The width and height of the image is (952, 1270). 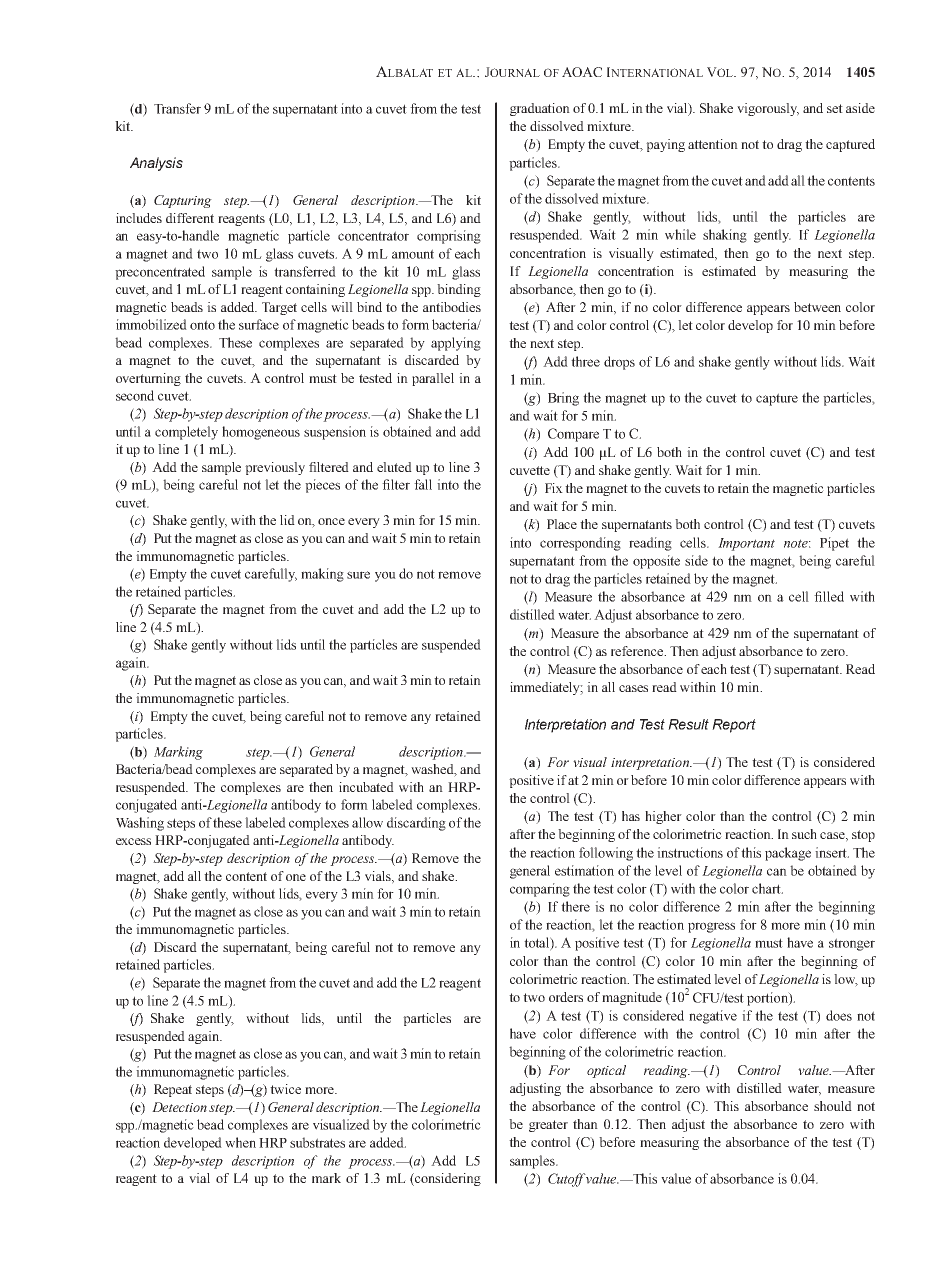 What do you see at coordinates (638, 651) in the image?
I see `reference` at bounding box center [638, 651].
